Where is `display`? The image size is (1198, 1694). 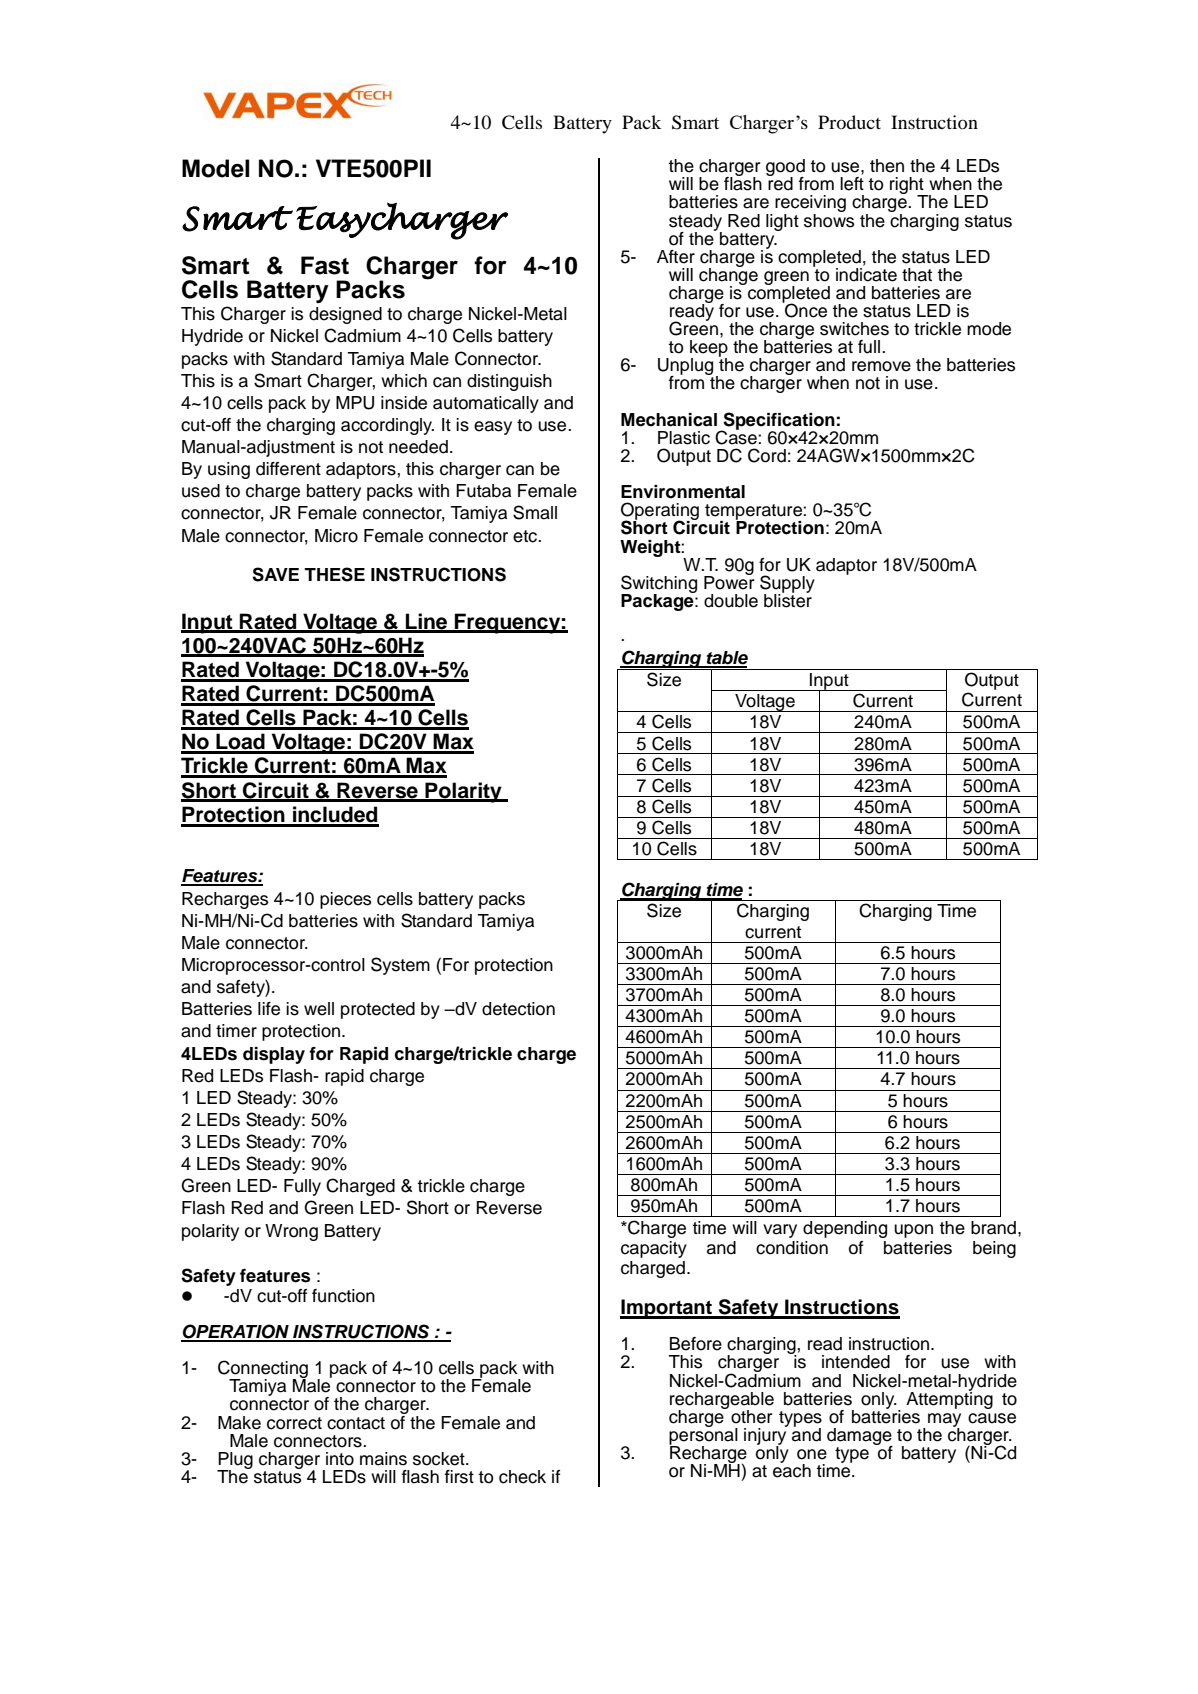 display is located at coordinates (274, 1055).
